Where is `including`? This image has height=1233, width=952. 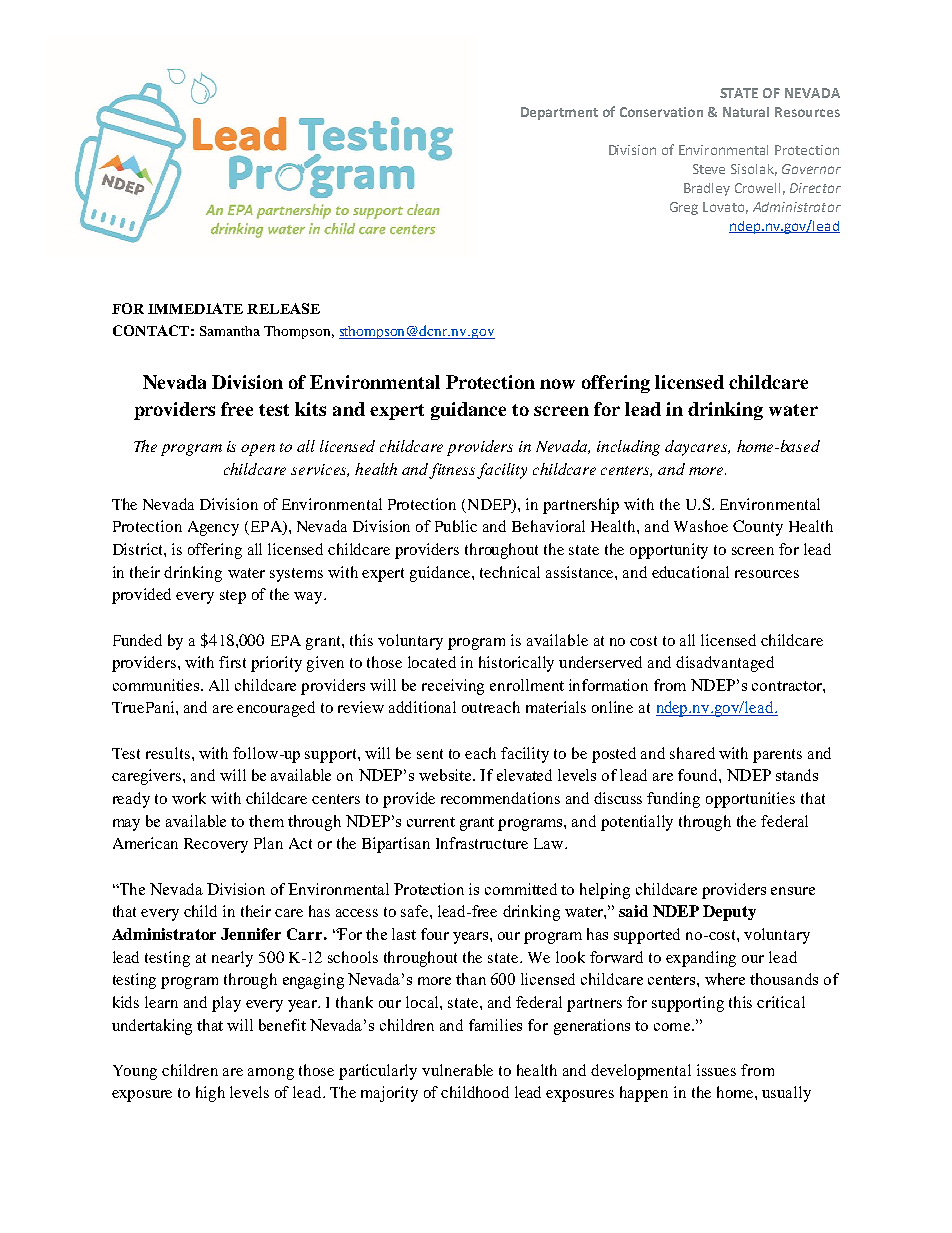 including is located at coordinates (628, 448).
